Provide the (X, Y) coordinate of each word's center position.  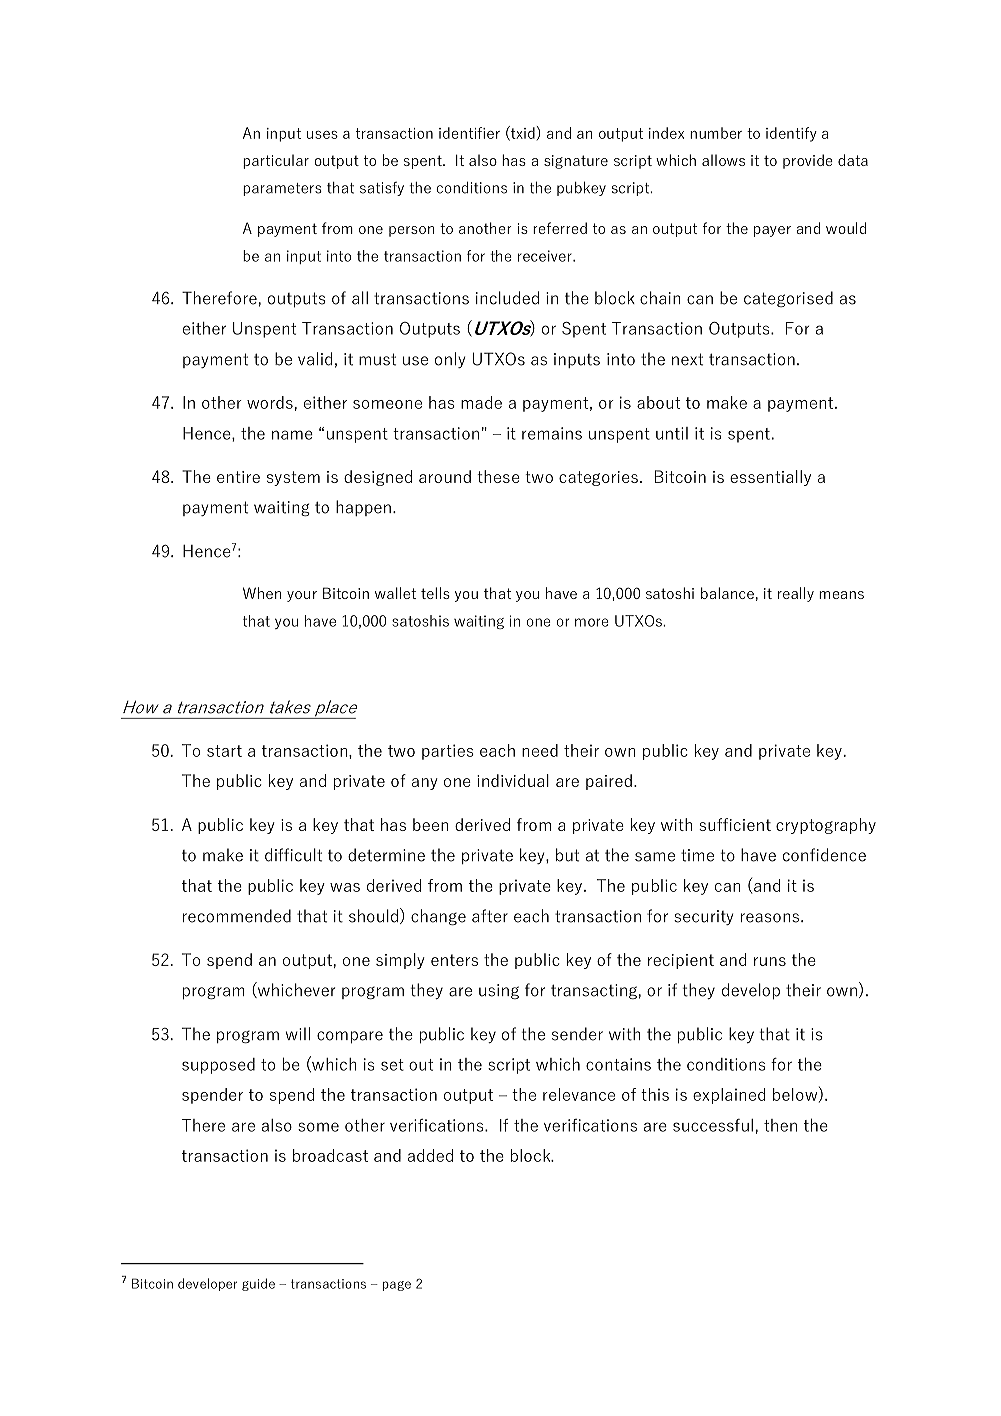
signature (576, 162)
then (780, 1125)
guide (258, 1284)
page (397, 1286)
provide (808, 161)
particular (276, 161)
